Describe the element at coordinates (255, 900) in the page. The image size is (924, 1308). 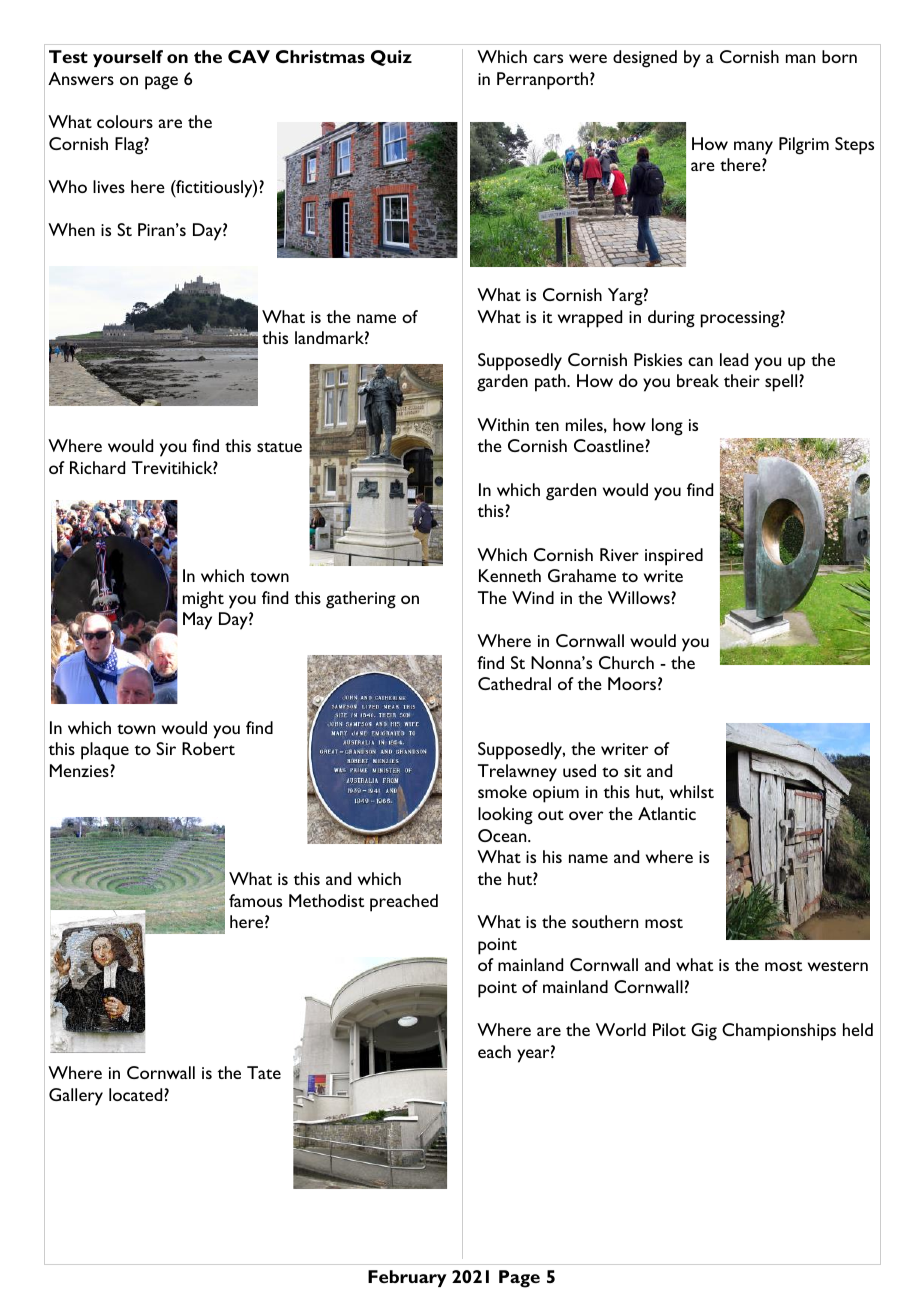
I see `famous` at that location.
